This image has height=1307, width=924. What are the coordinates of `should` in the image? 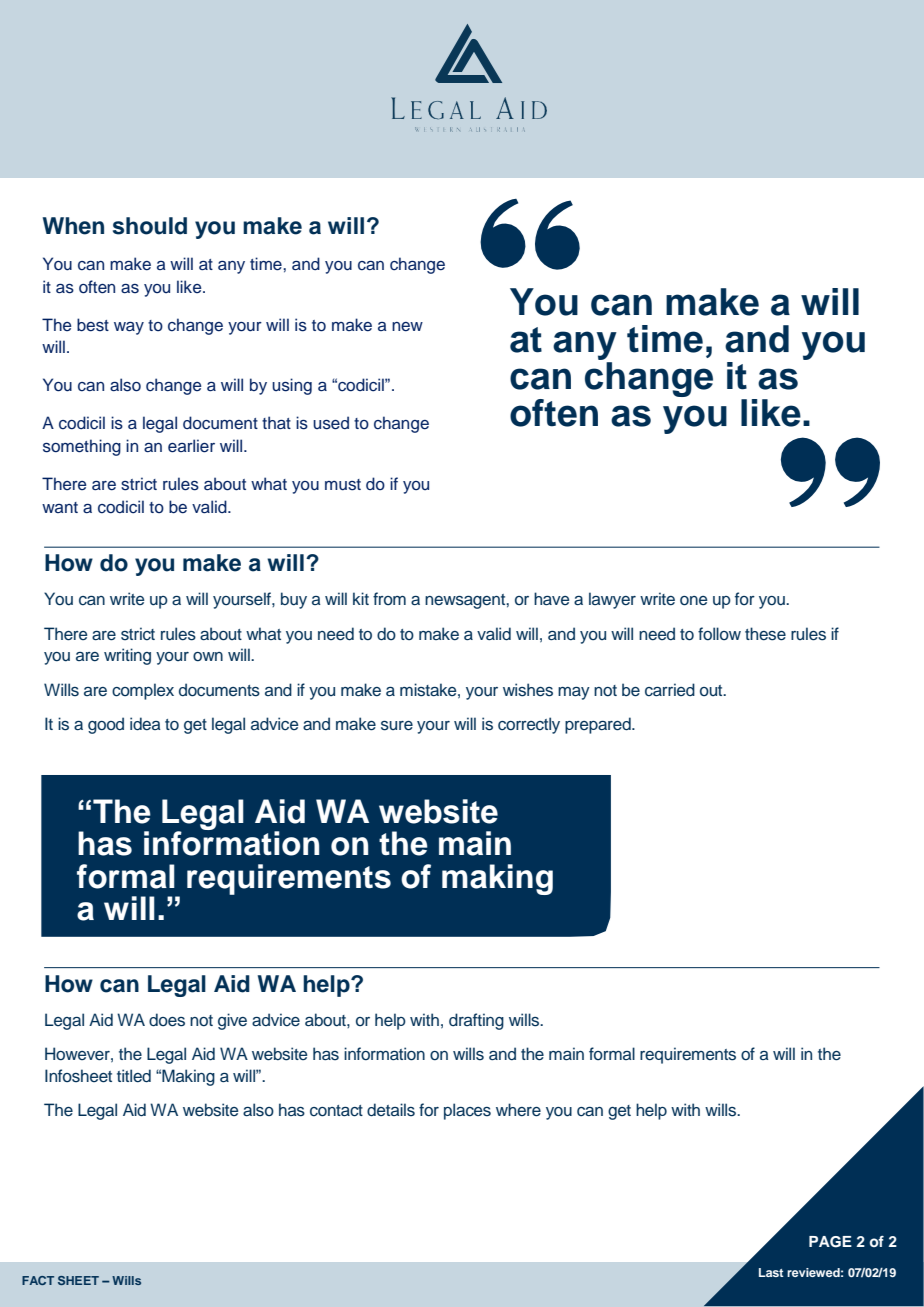 It's located at (150, 226).
